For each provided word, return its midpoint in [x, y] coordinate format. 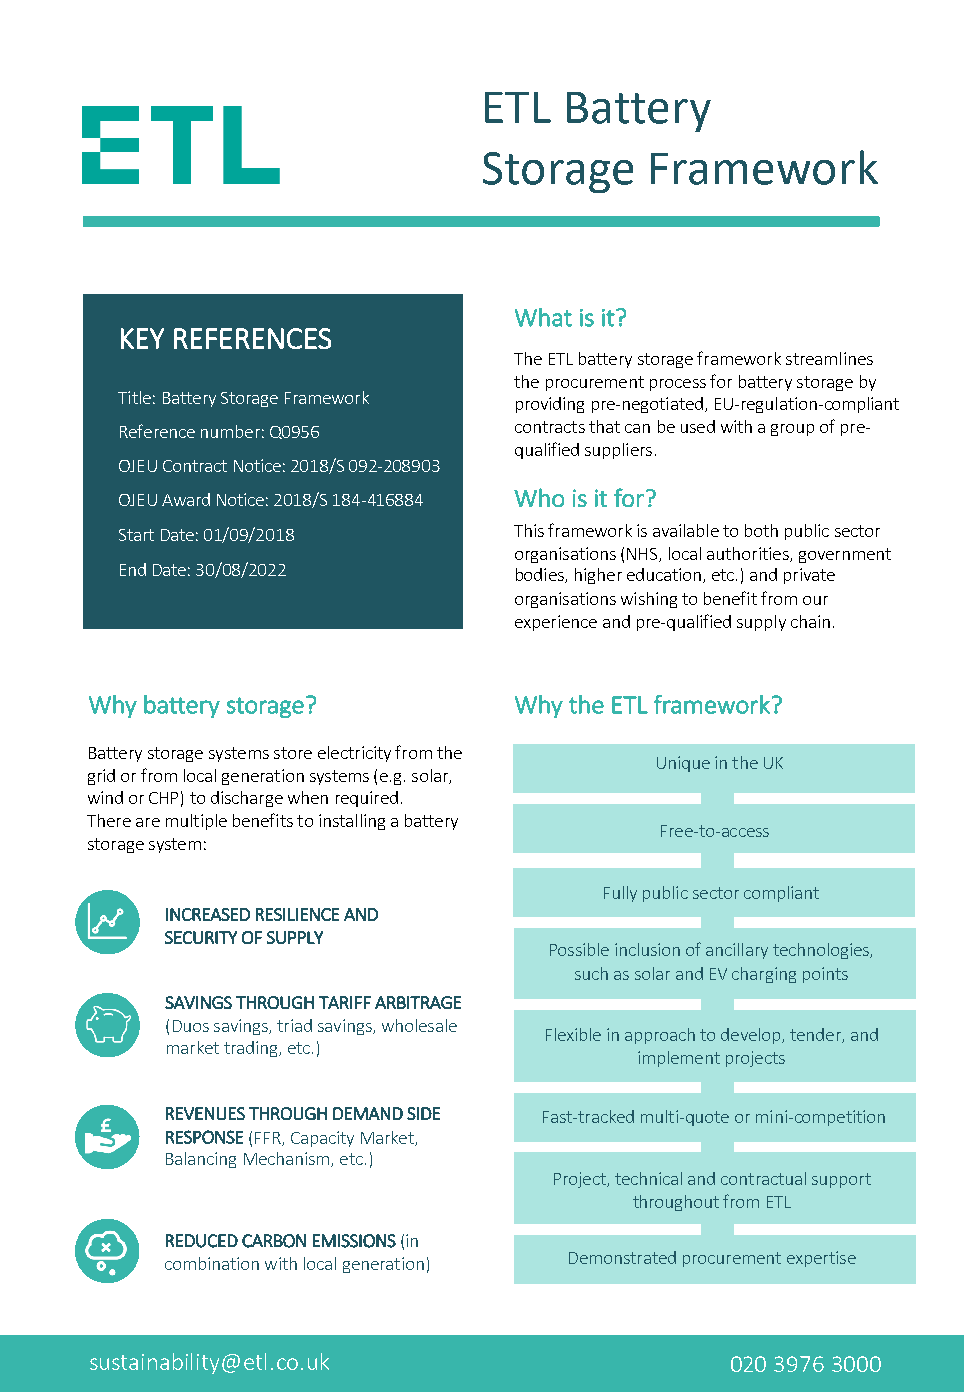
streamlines [829, 358]
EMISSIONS [354, 1241]
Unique [683, 764]
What [543, 317]
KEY [142, 338]
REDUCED [202, 1241]
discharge [247, 799]
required [367, 799]
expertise [821, 1259]
